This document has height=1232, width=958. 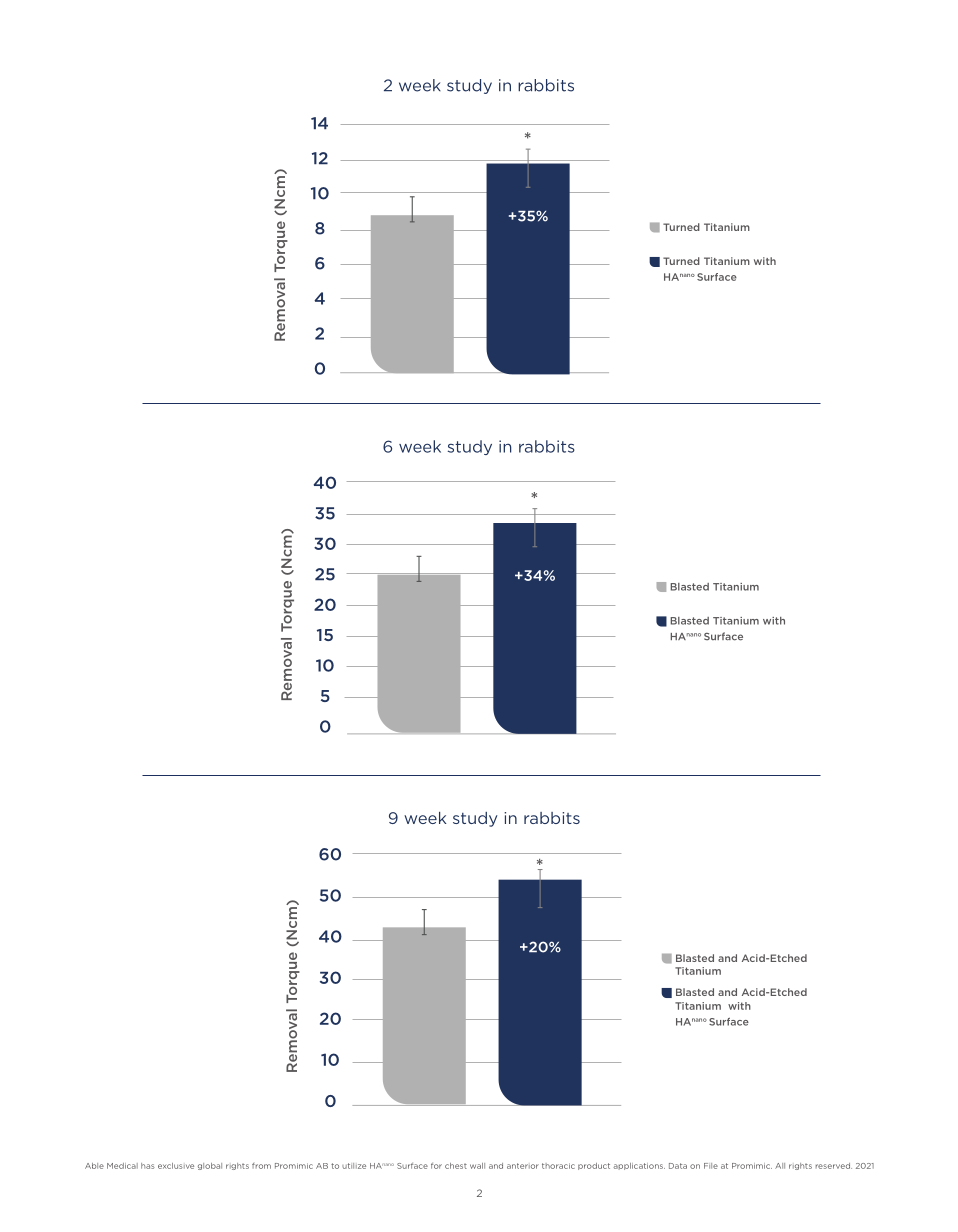 I want to click on applications, so click(x=639, y=1166).
